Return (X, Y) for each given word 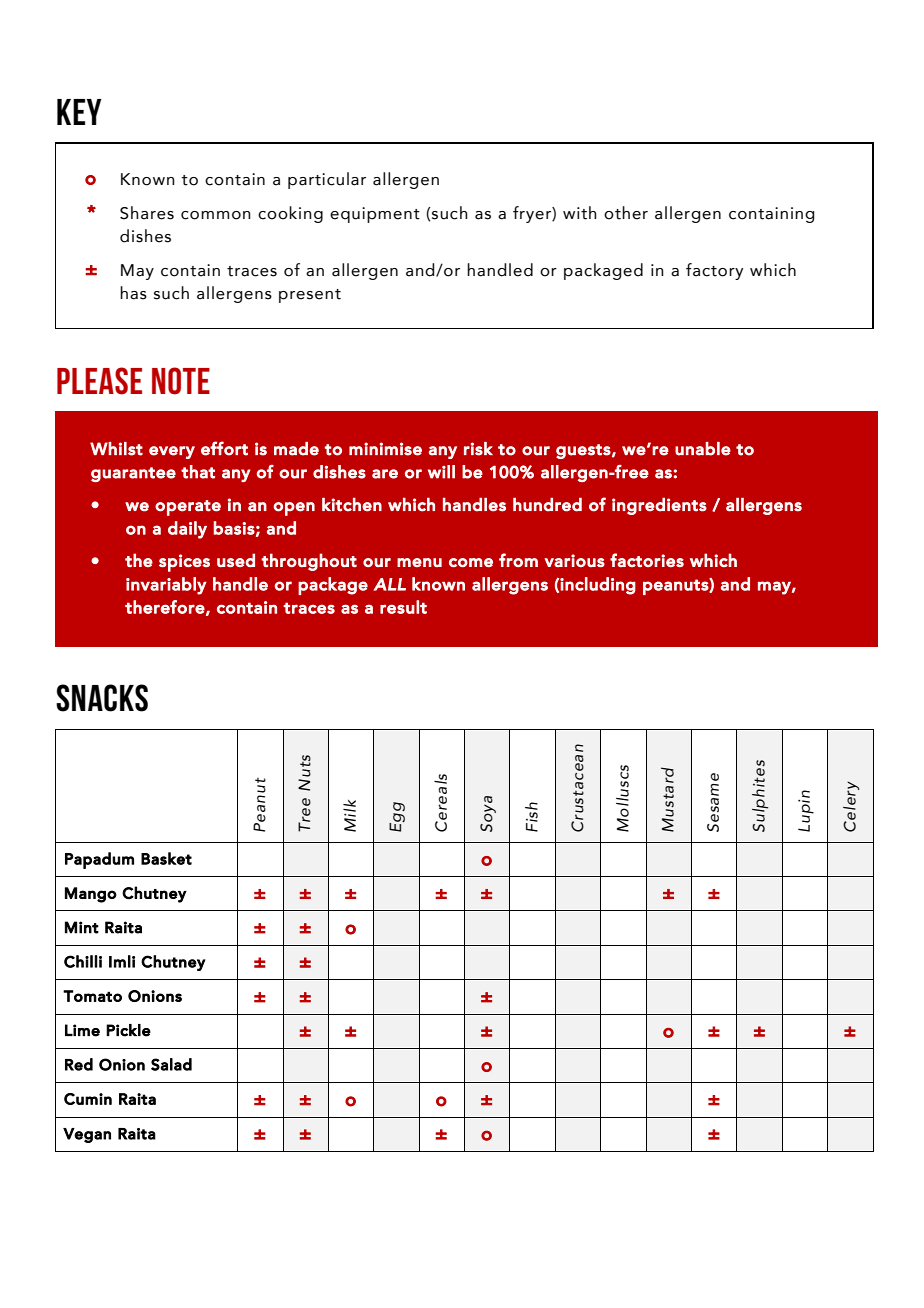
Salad (171, 1064)
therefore (165, 607)
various (574, 560)
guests (583, 451)
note (181, 381)
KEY (79, 112)
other (626, 213)
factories (647, 560)
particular (327, 180)
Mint (82, 927)
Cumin (88, 1099)
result (403, 607)
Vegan (87, 1135)
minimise (385, 449)
